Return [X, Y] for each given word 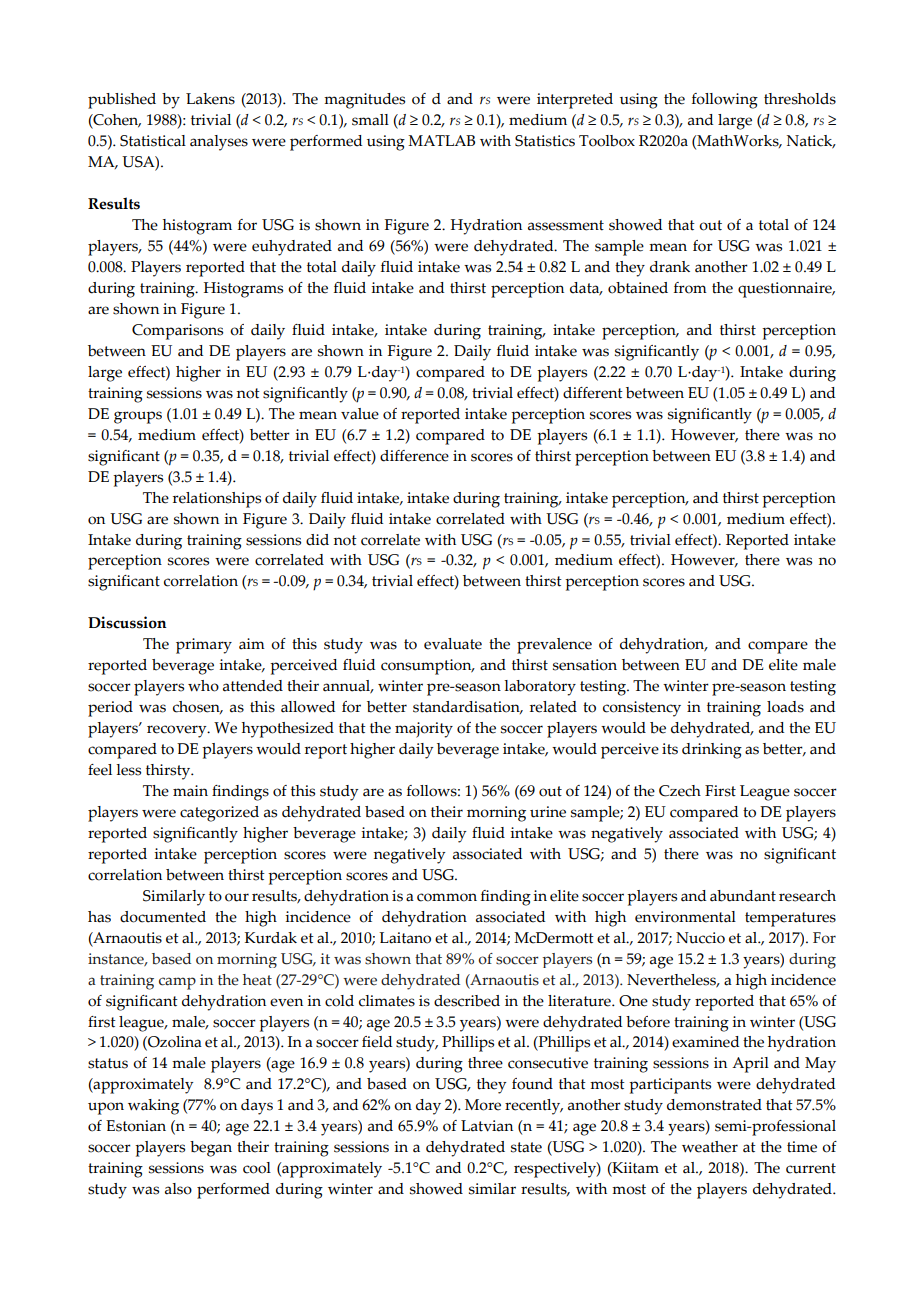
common [447, 897]
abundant [743, 896]
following [725, 101]
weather [710, 1147]
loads [785, 707]
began [211, 1149]
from [690, 288]
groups [138, 417]
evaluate [453, 644]
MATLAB [441, 140]
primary [204, 646]
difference [414, 456]
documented [163, 917]
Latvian [487, 1126]
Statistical [153, 141]
